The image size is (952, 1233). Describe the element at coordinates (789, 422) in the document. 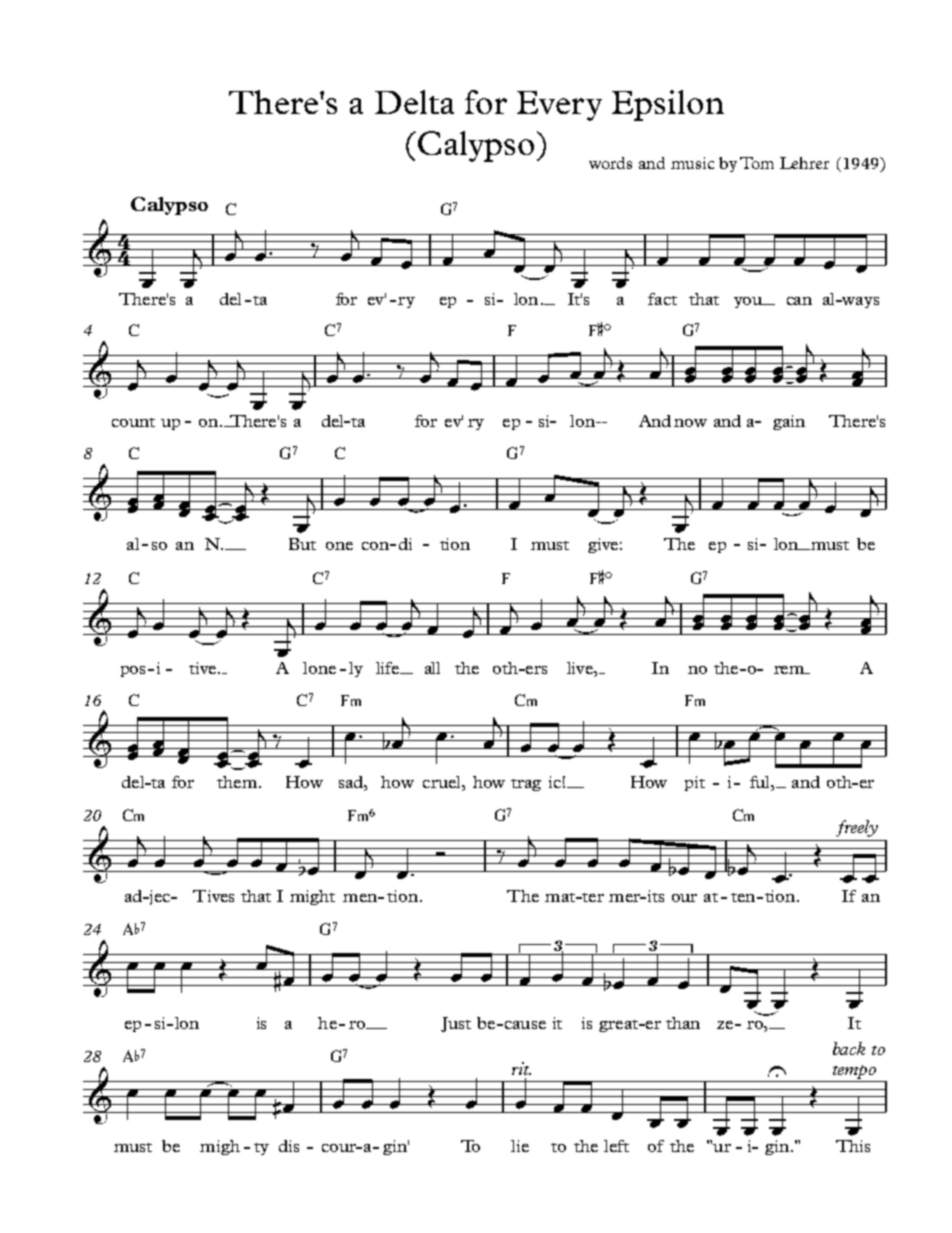

I see `gain` at that location.
